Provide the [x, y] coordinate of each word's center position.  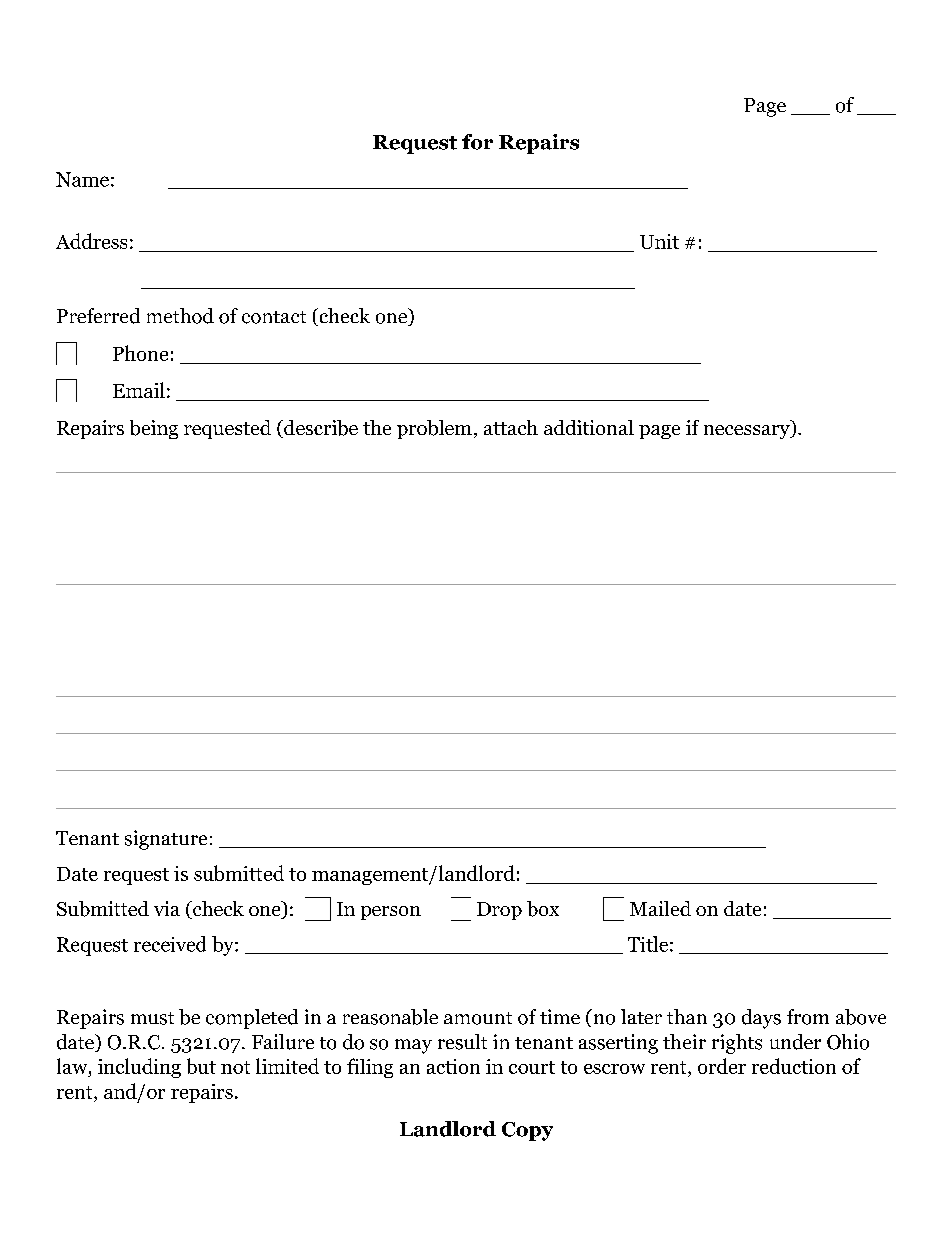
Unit [659, 241]
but [201, 1066]
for [477, 142]
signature [166, 840]
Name [82, 179]
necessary [748, 432]
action [453, 1066]
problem [434, 429]
